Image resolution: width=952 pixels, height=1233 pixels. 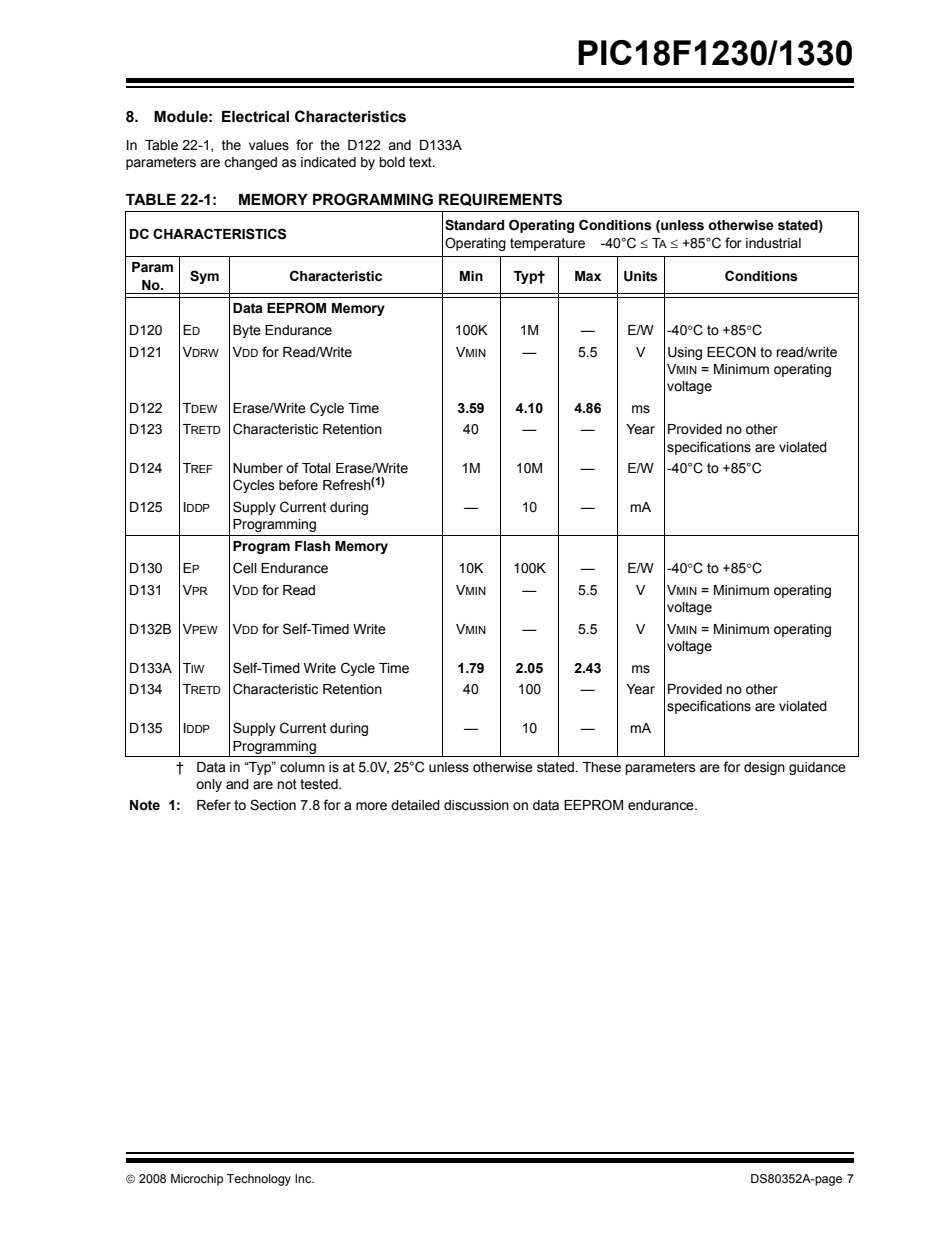 I want to click on Using, so click(x=685, y=353).
